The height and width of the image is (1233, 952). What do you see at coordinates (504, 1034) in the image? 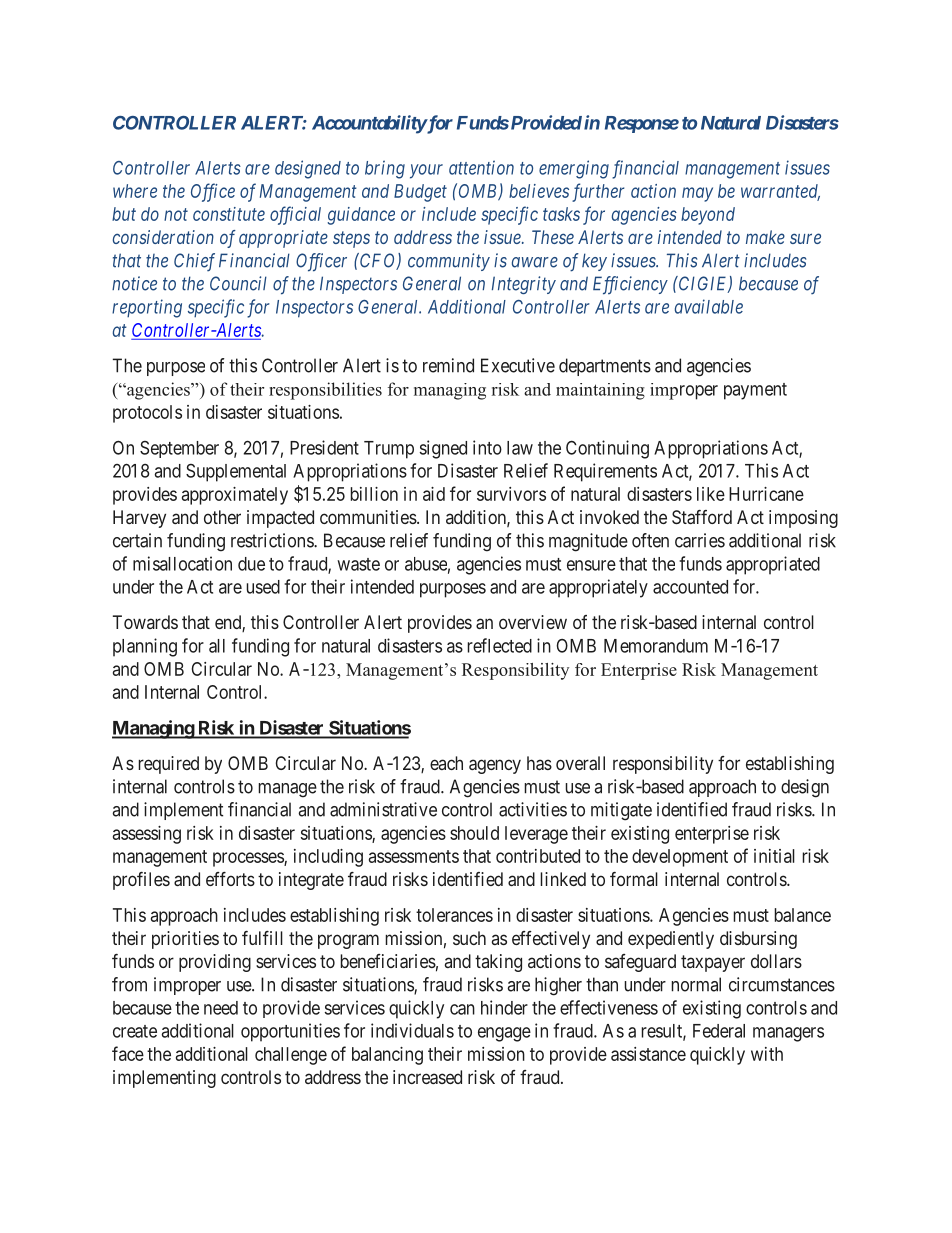
I see `engage` at bounding box center [504, 1034].
